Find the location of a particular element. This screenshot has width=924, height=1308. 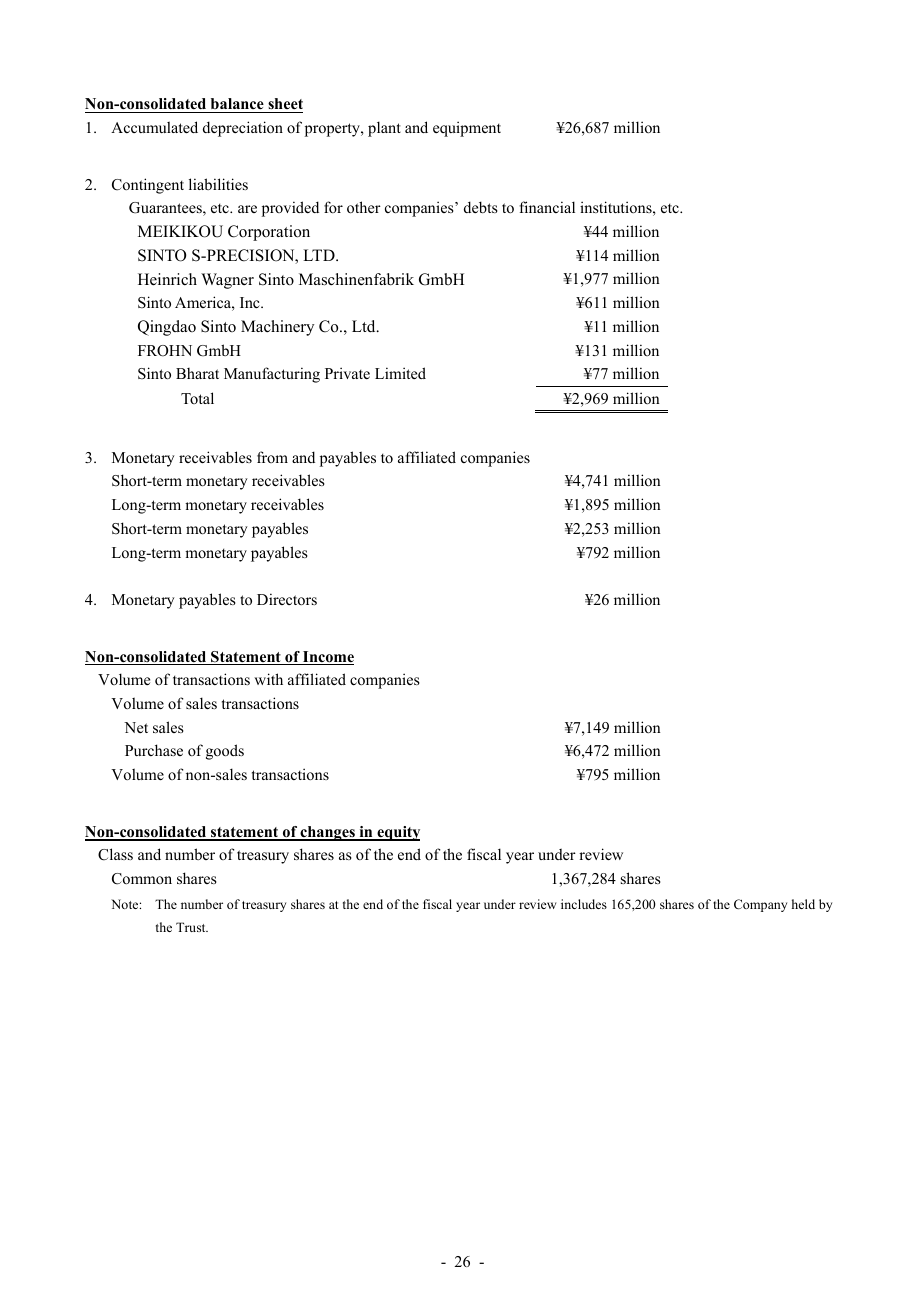

Trust is located at coordinates (192, 927).
